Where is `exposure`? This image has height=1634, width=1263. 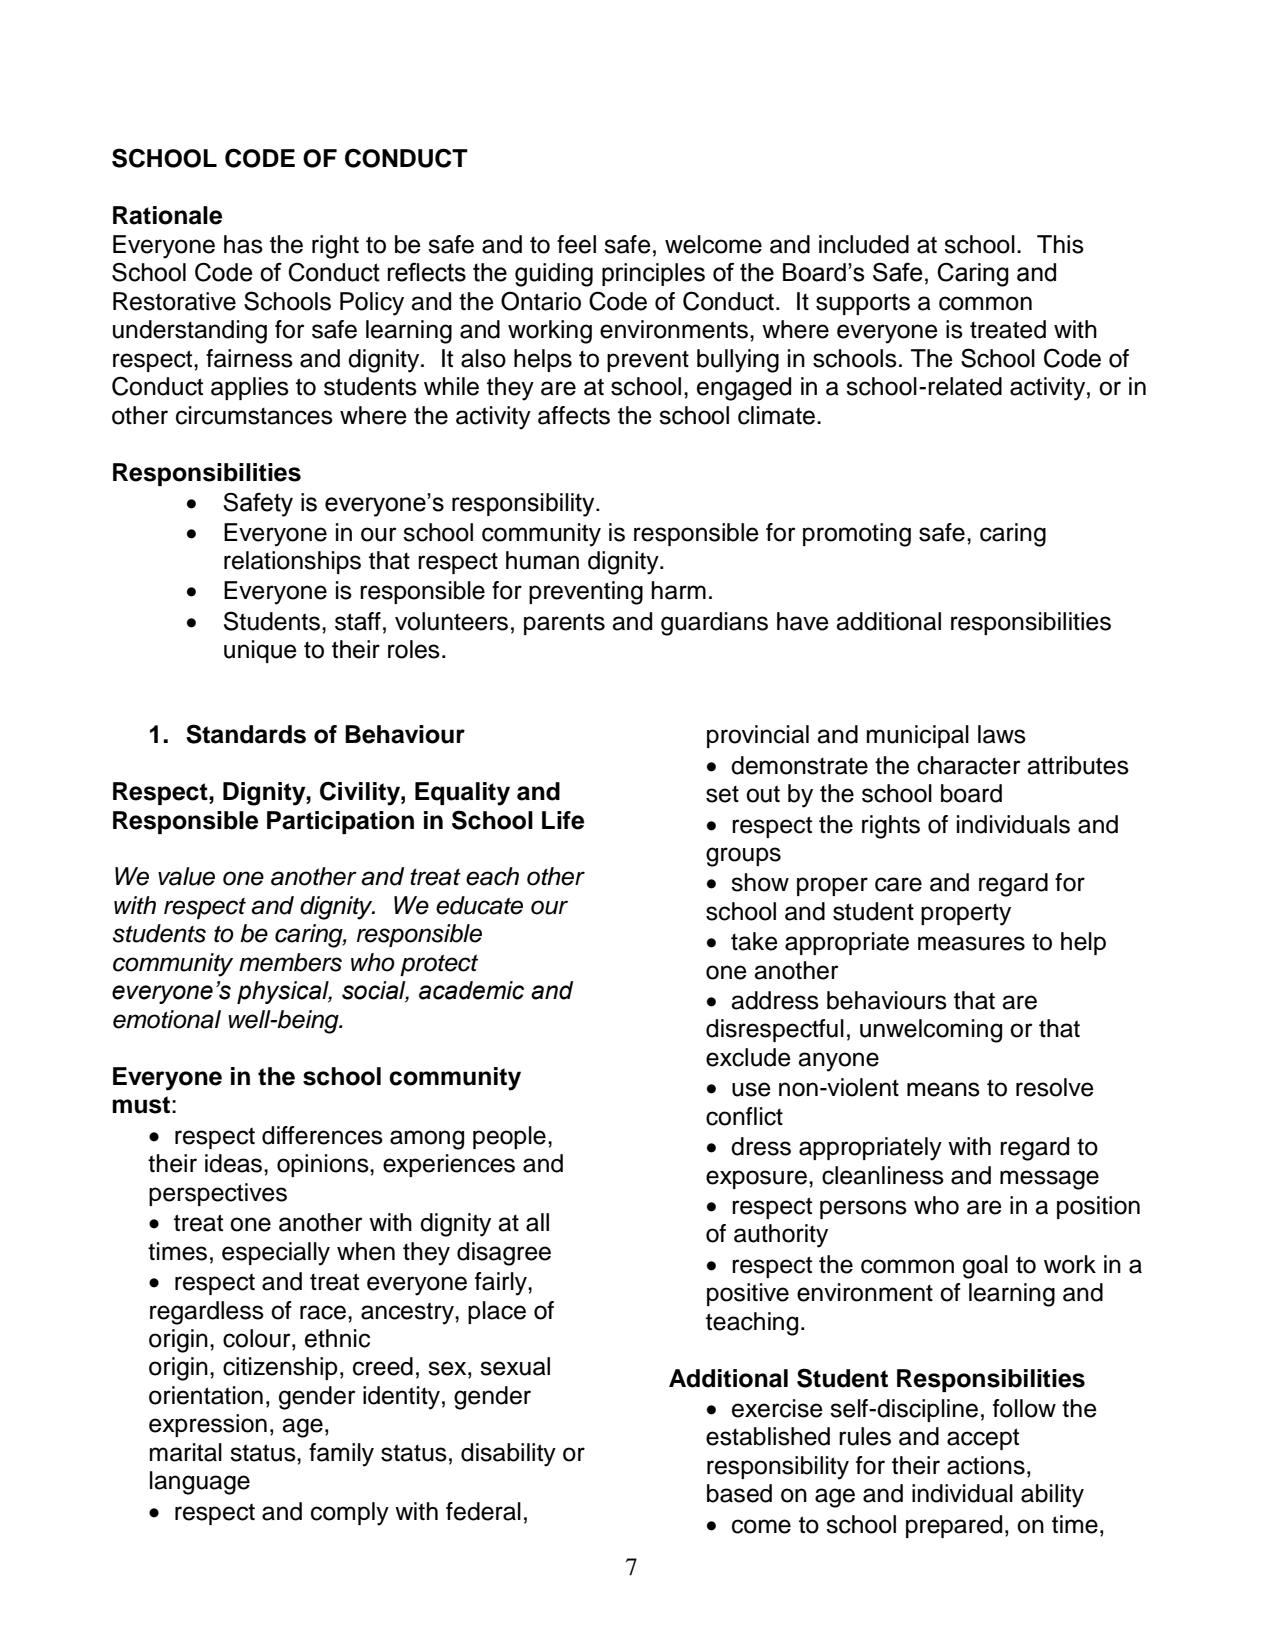
exposure is located at coordinates (756, 1179).
